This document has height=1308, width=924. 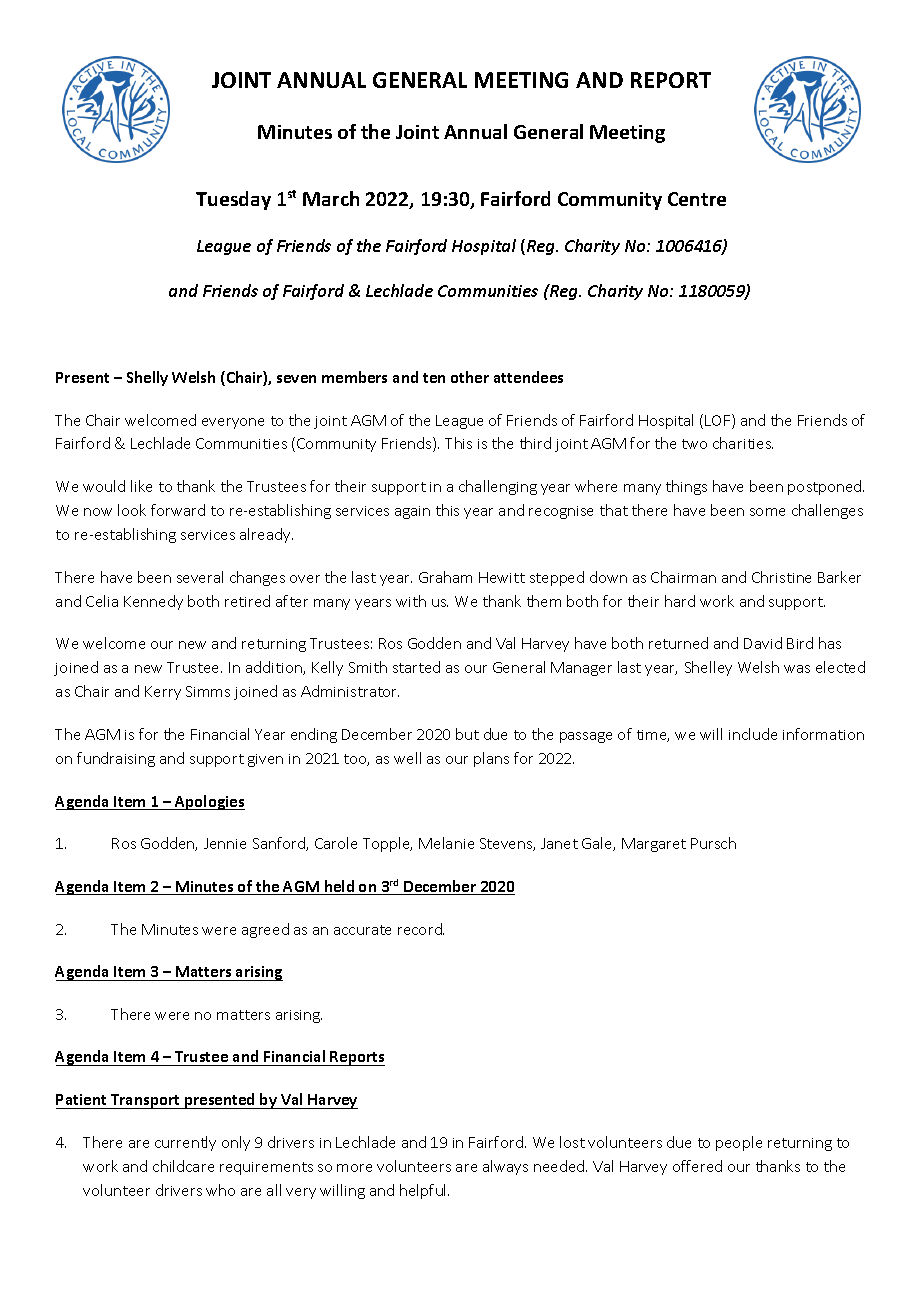 What do you see at coordinates (183, 1166) in the document?
I see `childcare` at bounding box center [183, 1166].
